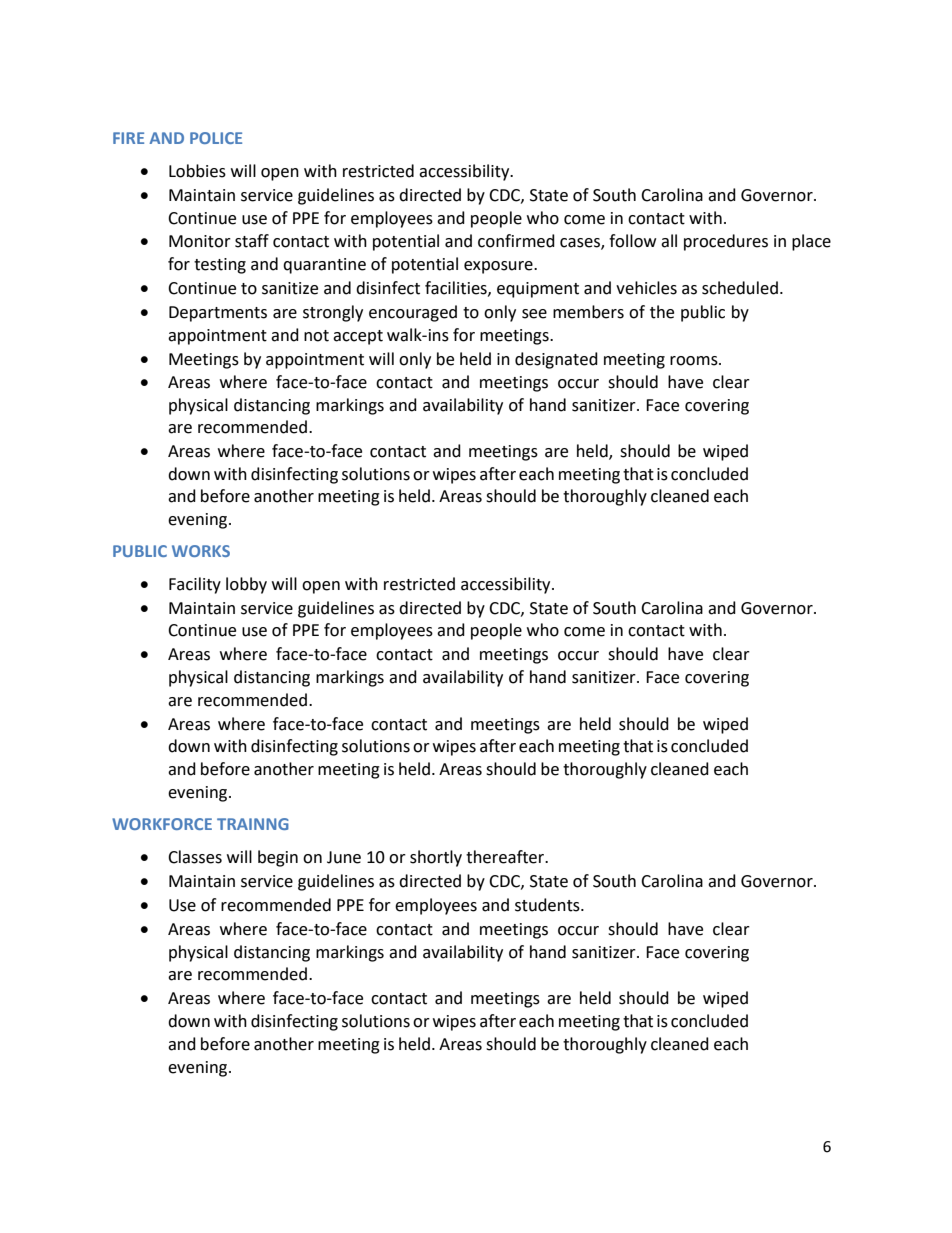 The image size is (952, 1233). What do you see at coordinates (197, 171) in the page?
I see `Lobbies` at bounding box center [197, 171].
